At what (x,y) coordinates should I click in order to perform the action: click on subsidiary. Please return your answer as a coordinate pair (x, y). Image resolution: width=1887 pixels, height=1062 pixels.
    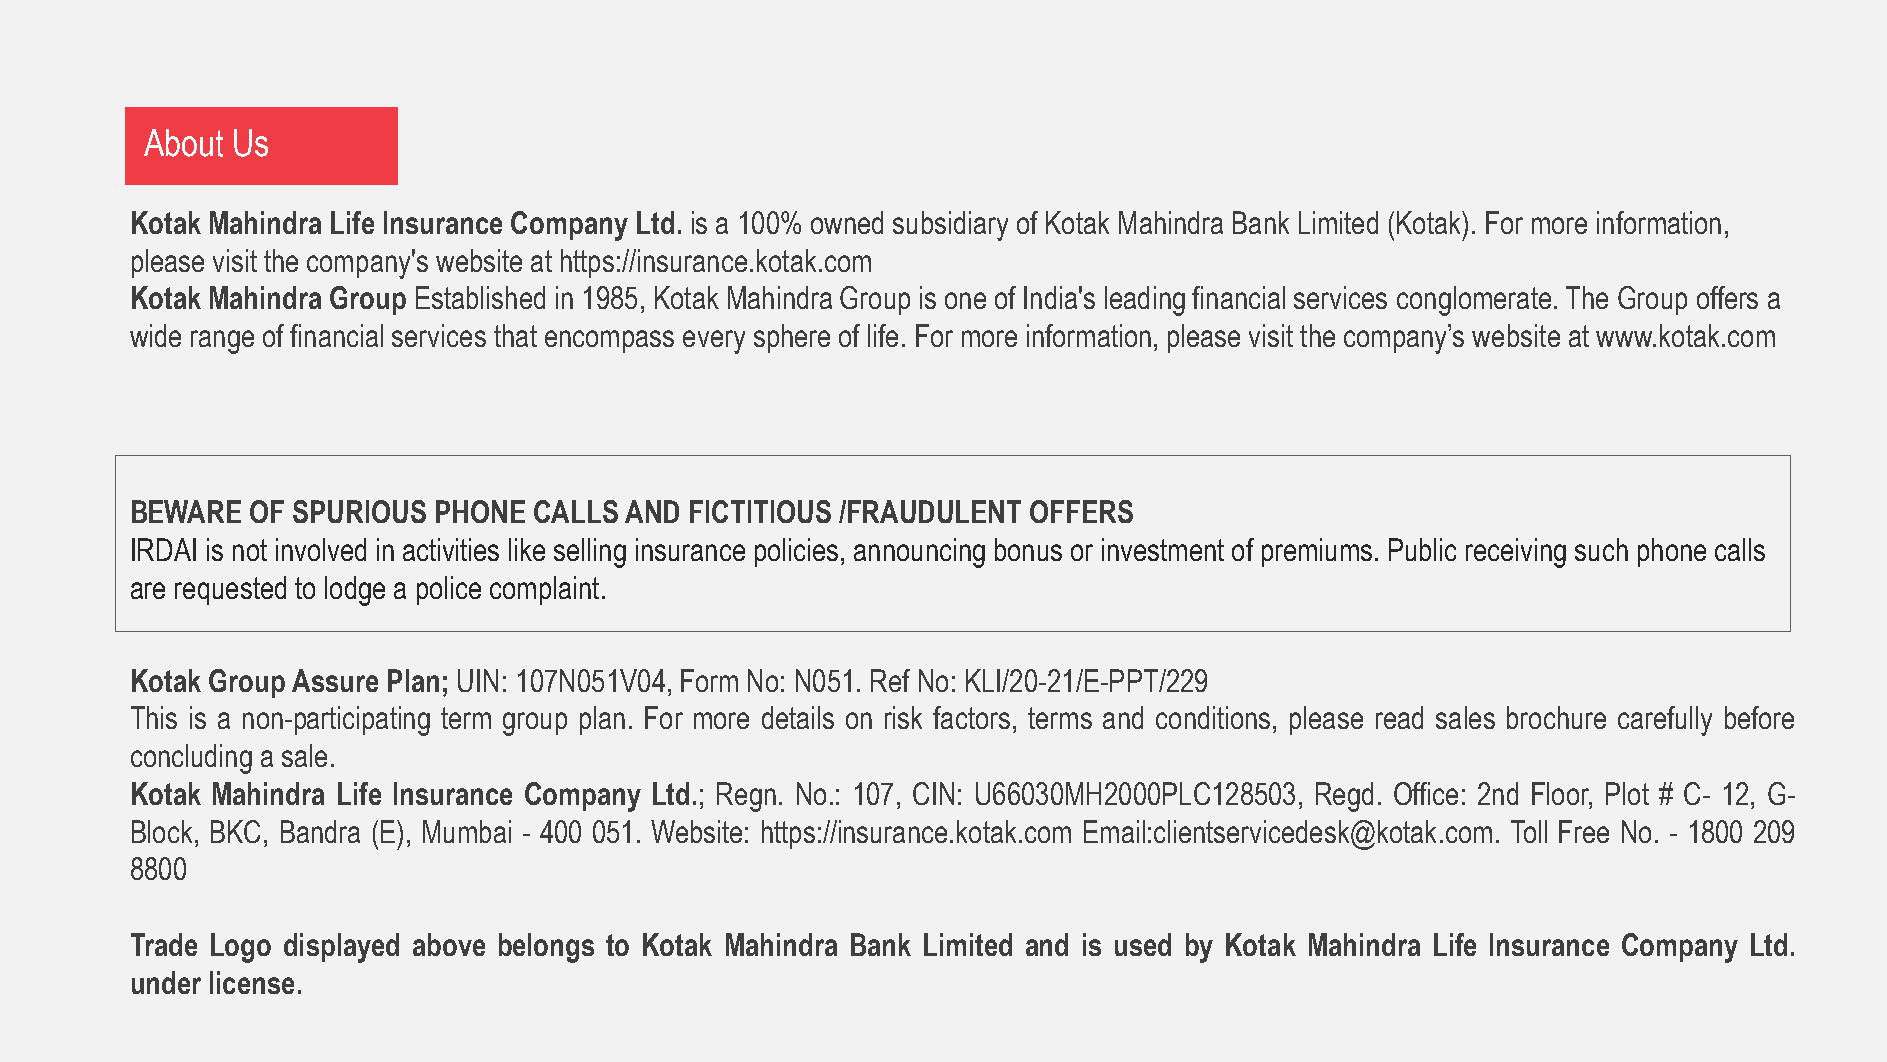
    Looking at the image, I should click on (950, 226).
